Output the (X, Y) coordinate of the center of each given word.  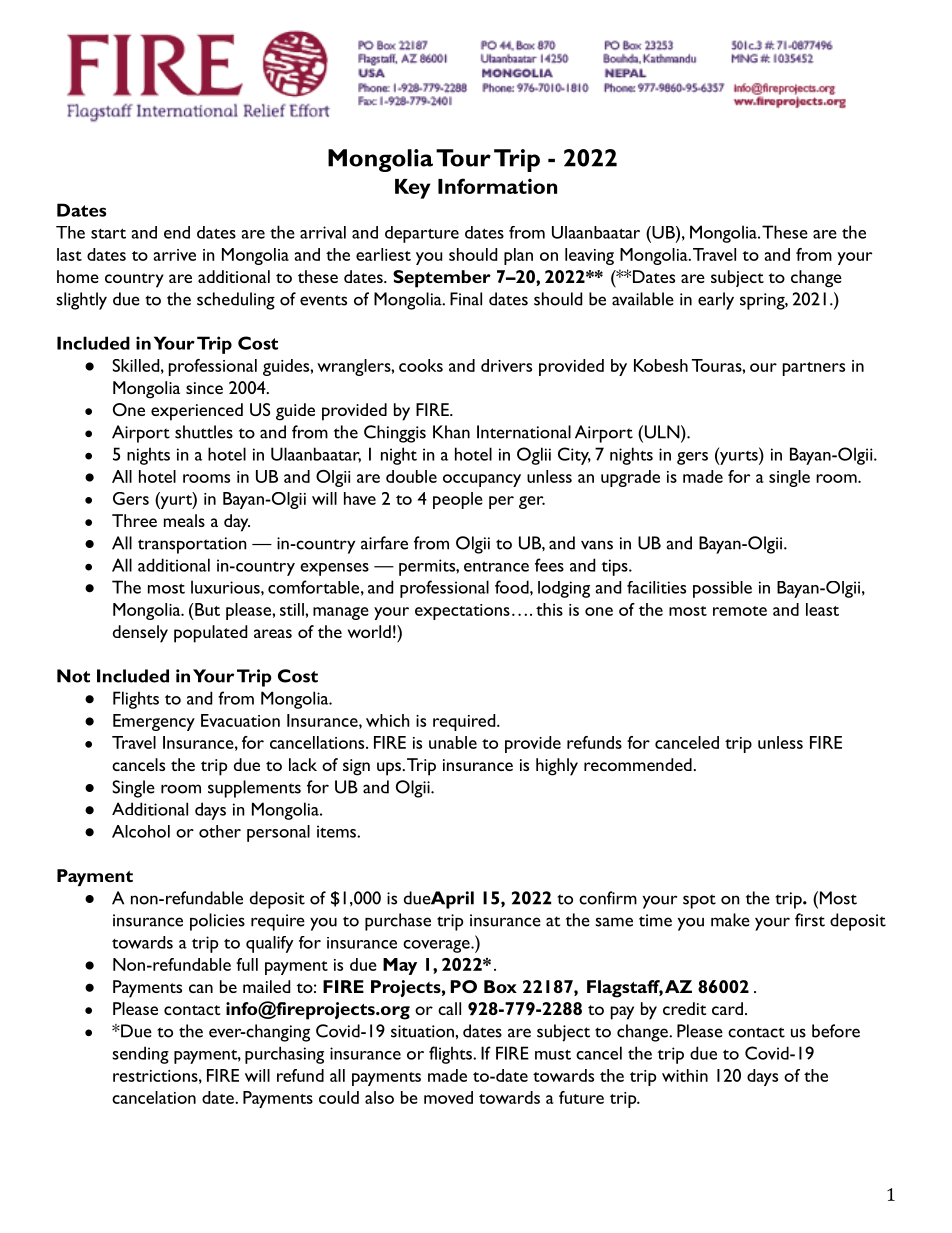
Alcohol (141, 831)
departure (422, 234)
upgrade (630, 478)
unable (453, 742)
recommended (638, 764)
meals (184, 520)
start (108, 233)
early (716, 301)
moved (448, 1097)
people (458, 500)
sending (140, 1055)
